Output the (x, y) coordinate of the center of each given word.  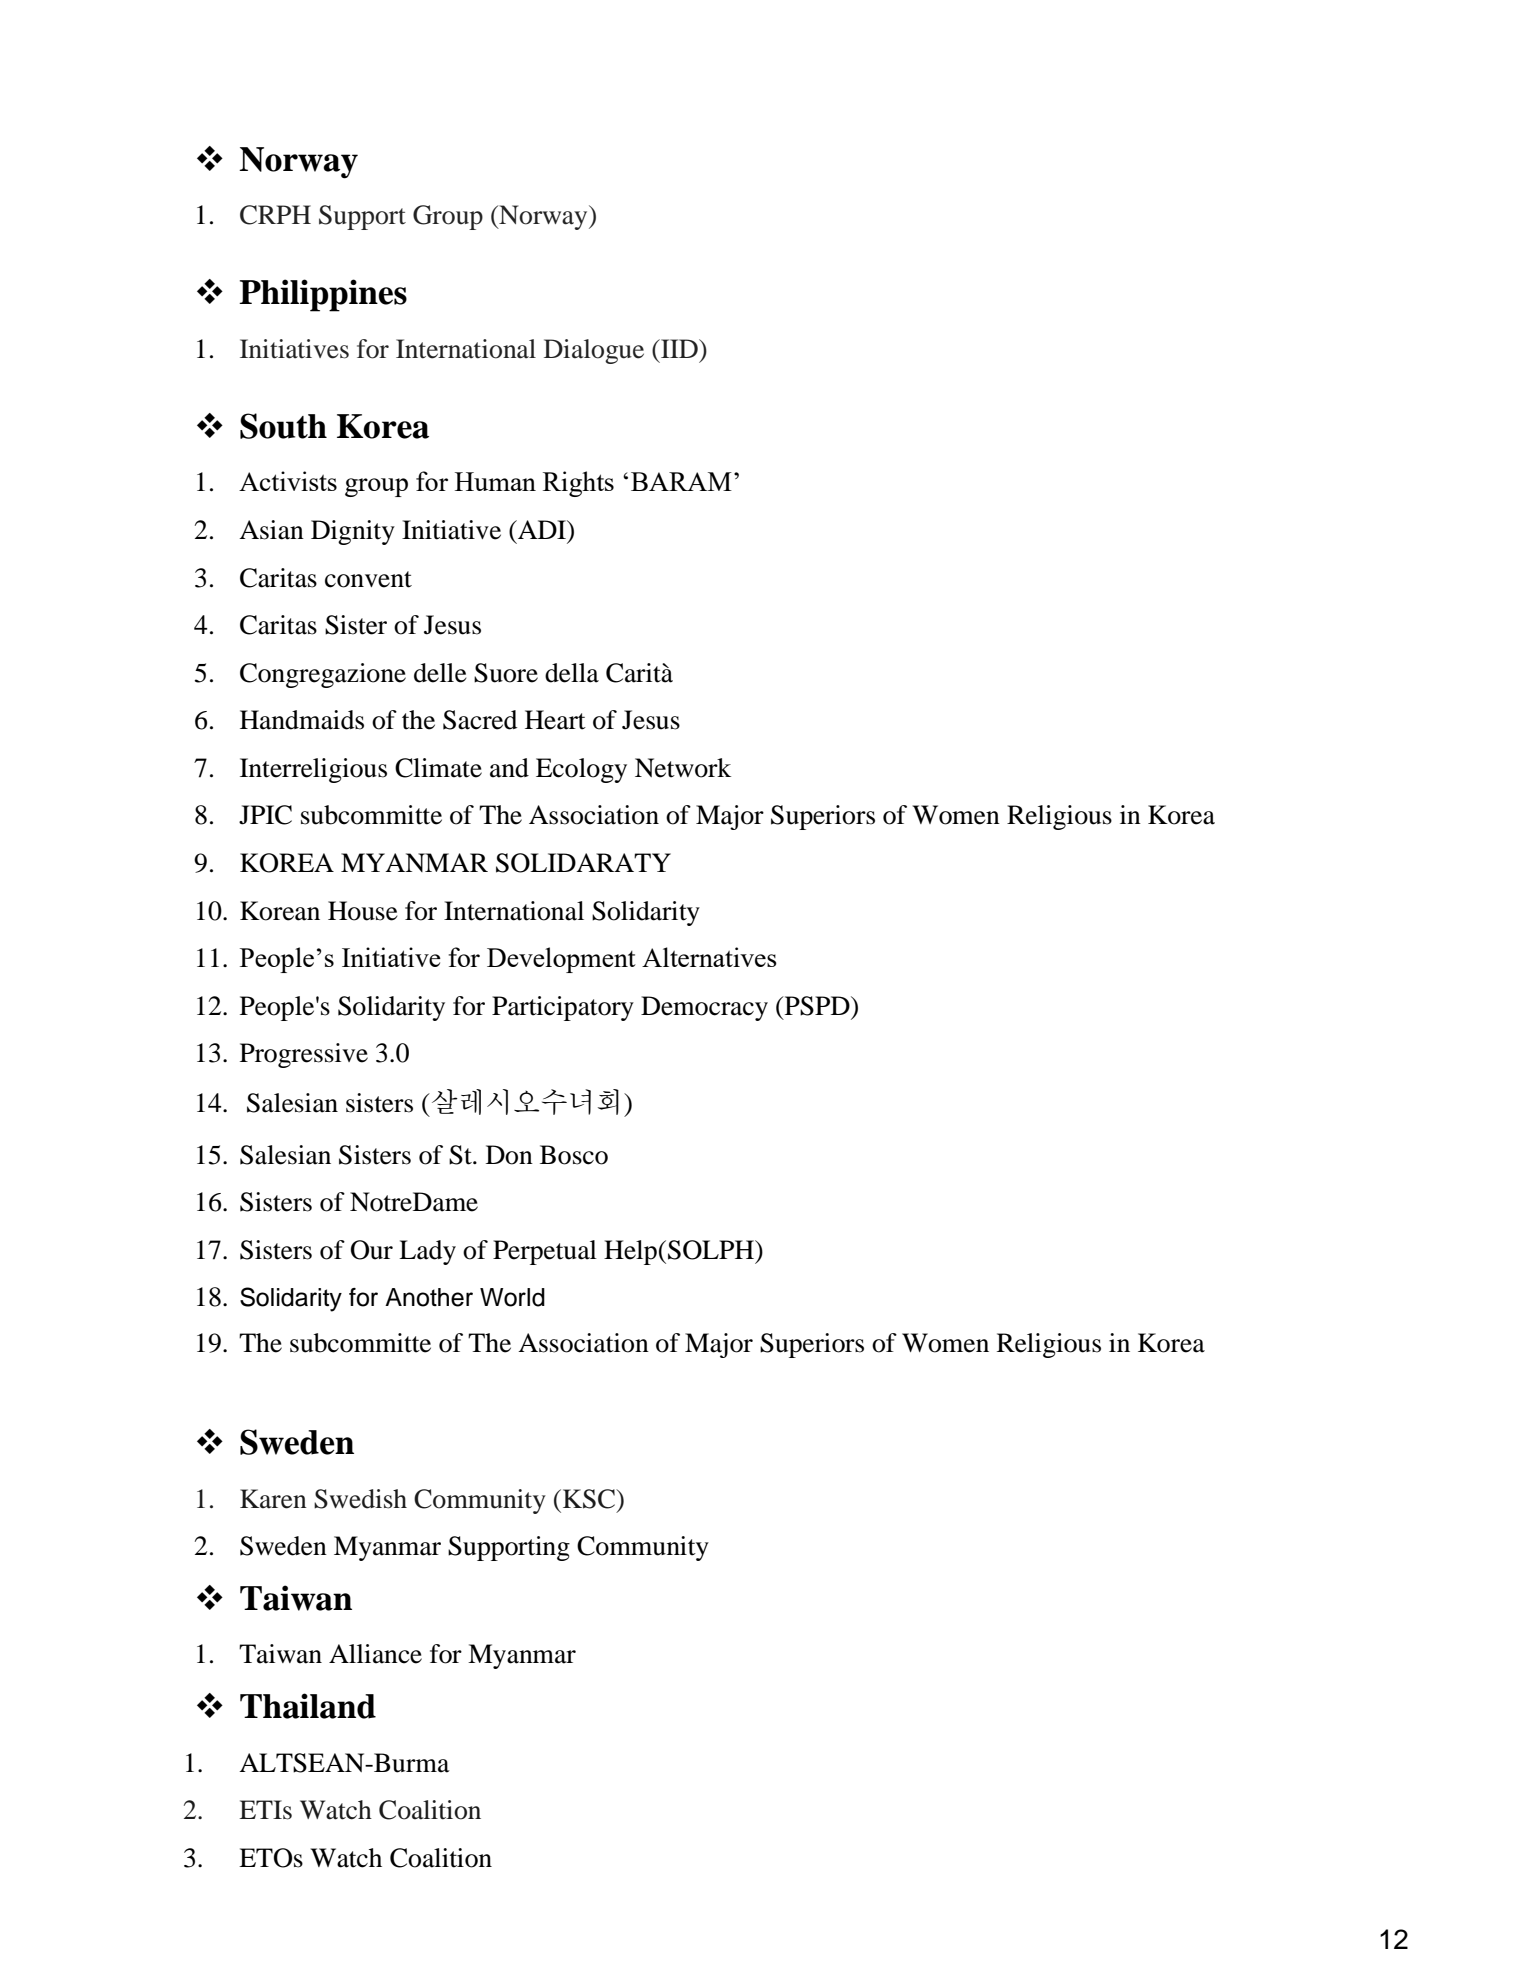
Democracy (704, 1008)
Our (372, 1250)
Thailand (308, 1706)
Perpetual (545, 1252)
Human (495, 481)
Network (683, 768)
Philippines (323, 295)
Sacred (480, 720)
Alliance (375, 1654)
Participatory (563, 1008)
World (512, 1297)
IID (679, 348)
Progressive (304, 1055)
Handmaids (302, 720)
